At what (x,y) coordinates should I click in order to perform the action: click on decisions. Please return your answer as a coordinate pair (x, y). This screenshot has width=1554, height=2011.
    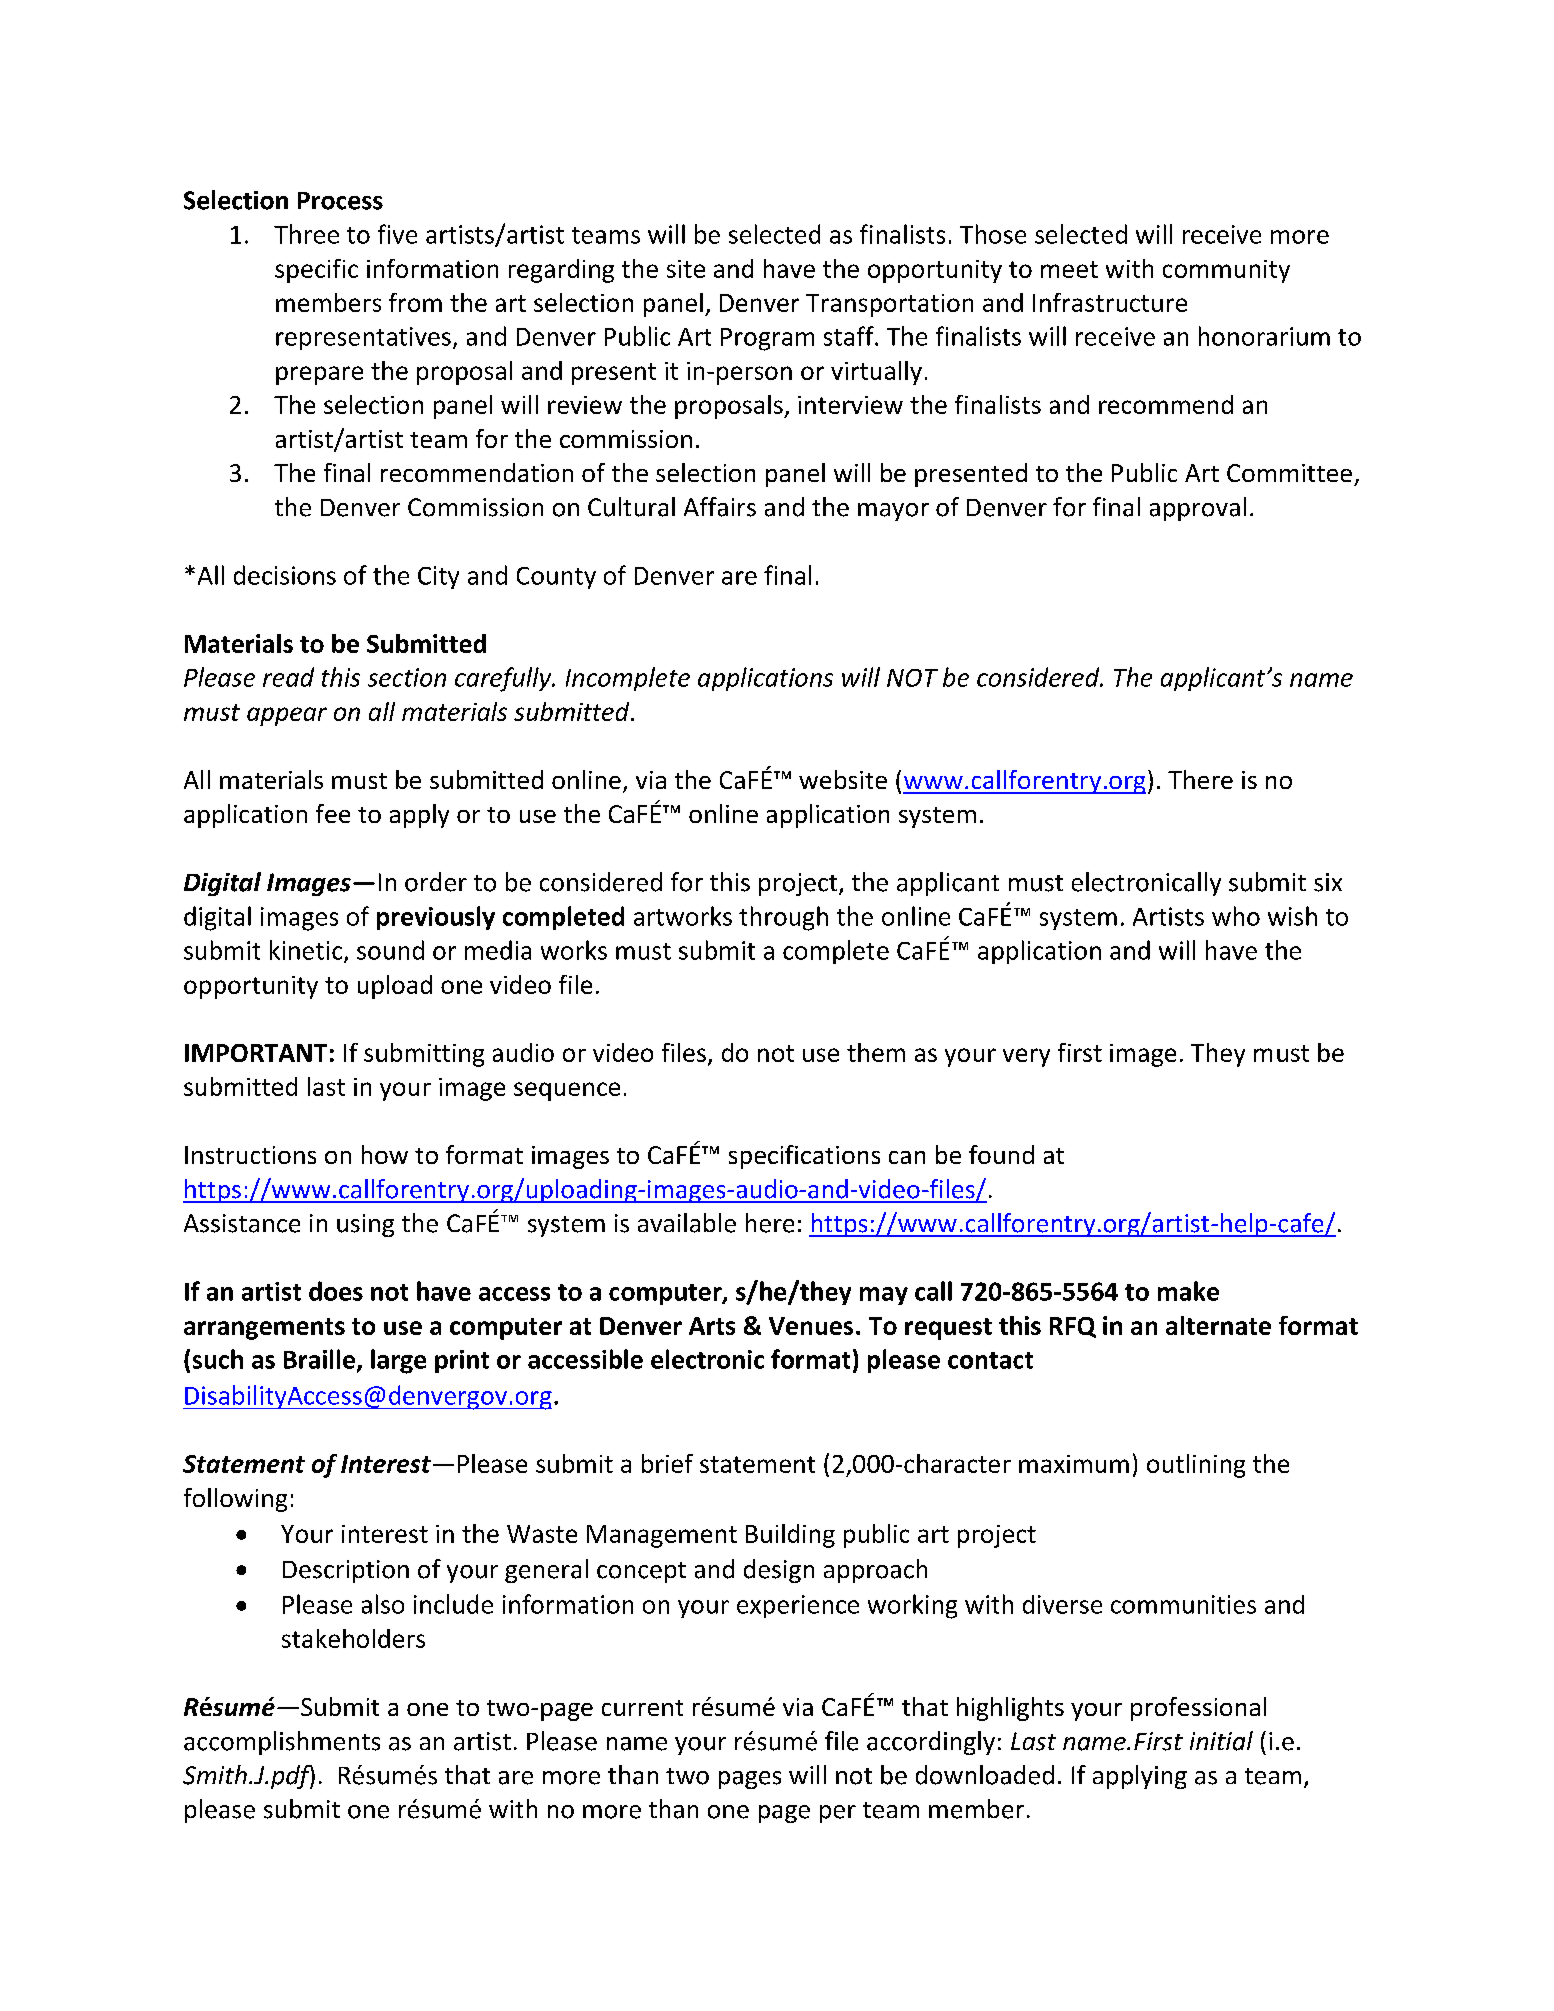
    Looking at the image, I should click on (285, 575).
